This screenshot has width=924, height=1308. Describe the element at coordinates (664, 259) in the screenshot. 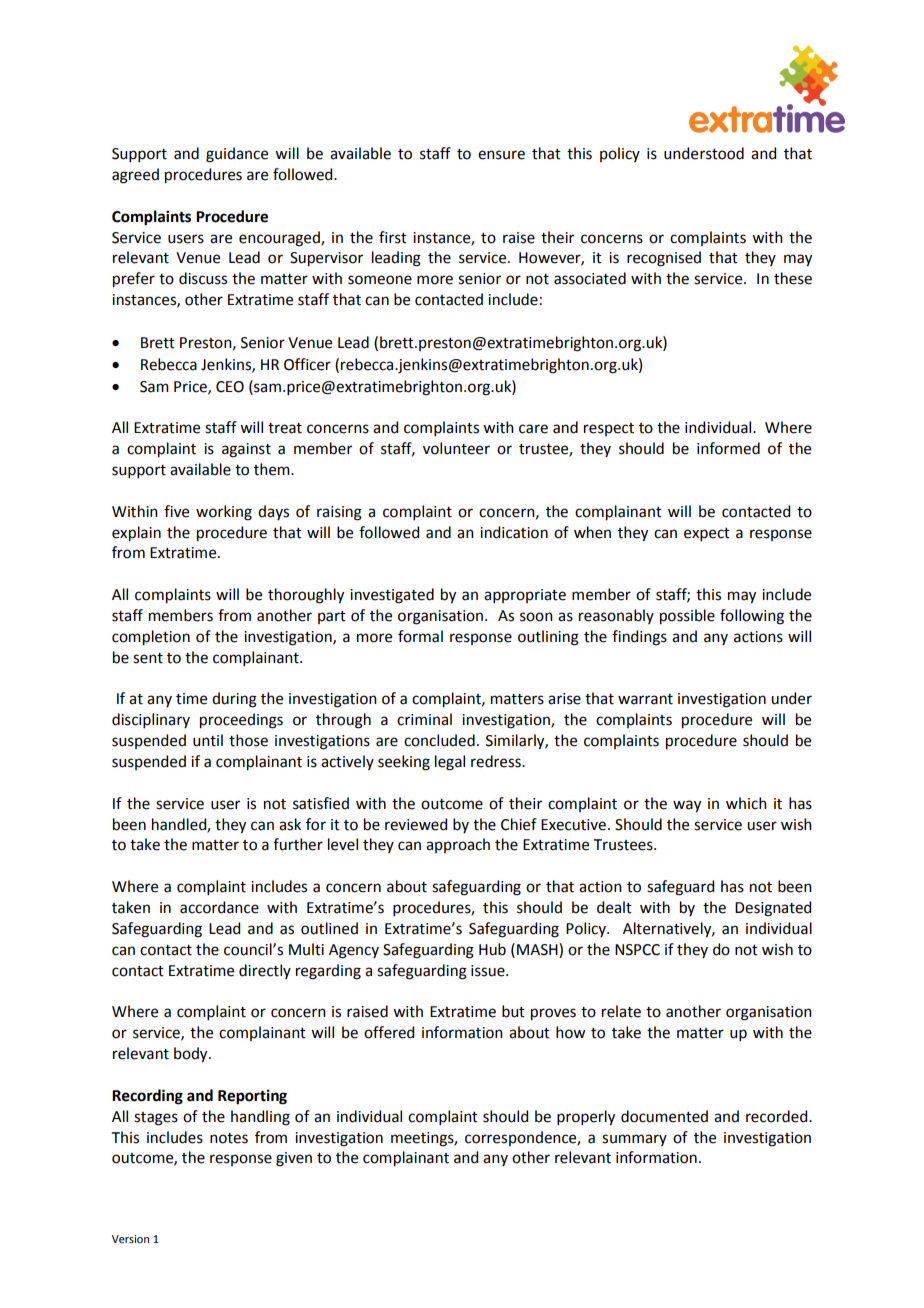

I see `recognised` at that location.
